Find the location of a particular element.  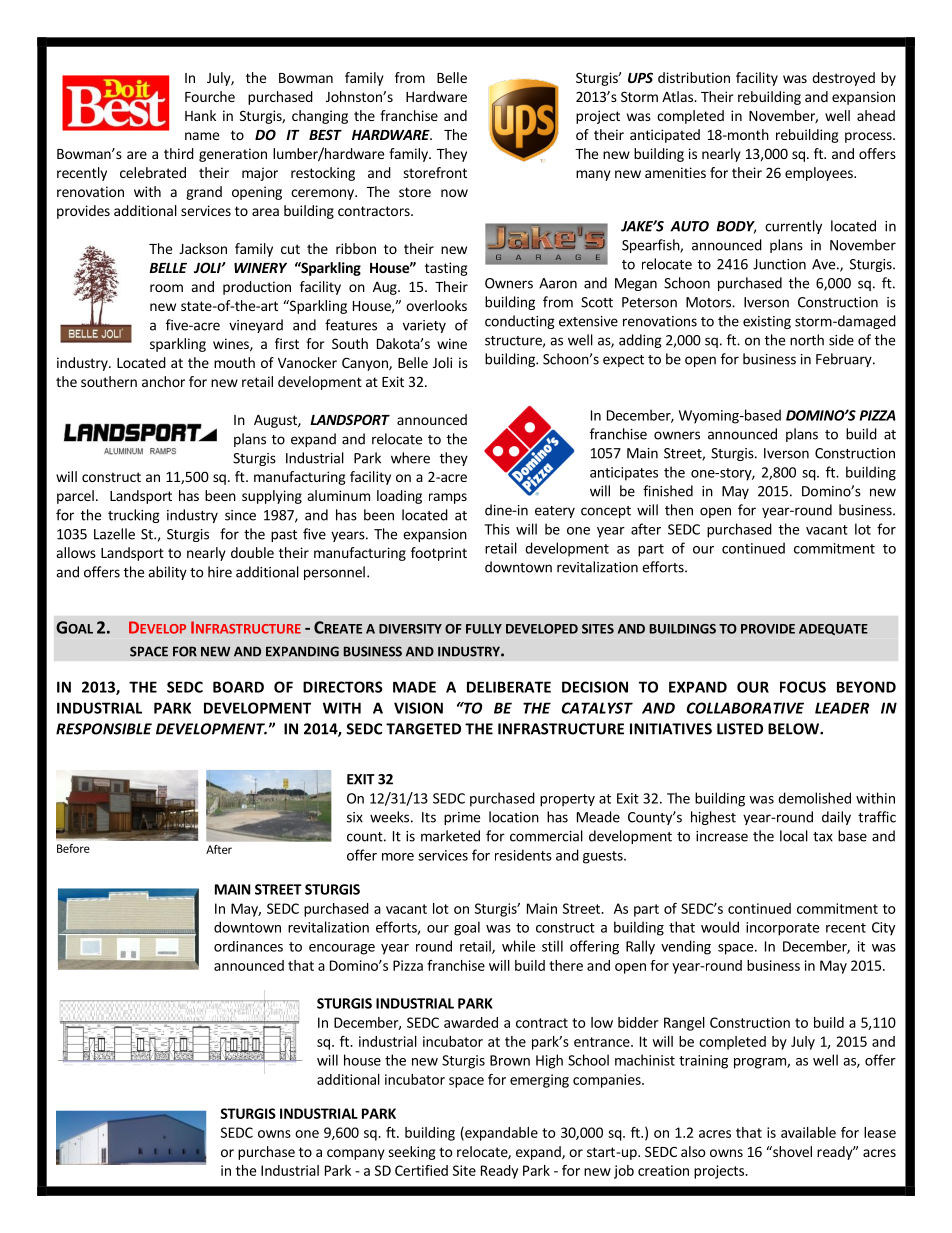

trucking is located at coordinates (134, 516).
